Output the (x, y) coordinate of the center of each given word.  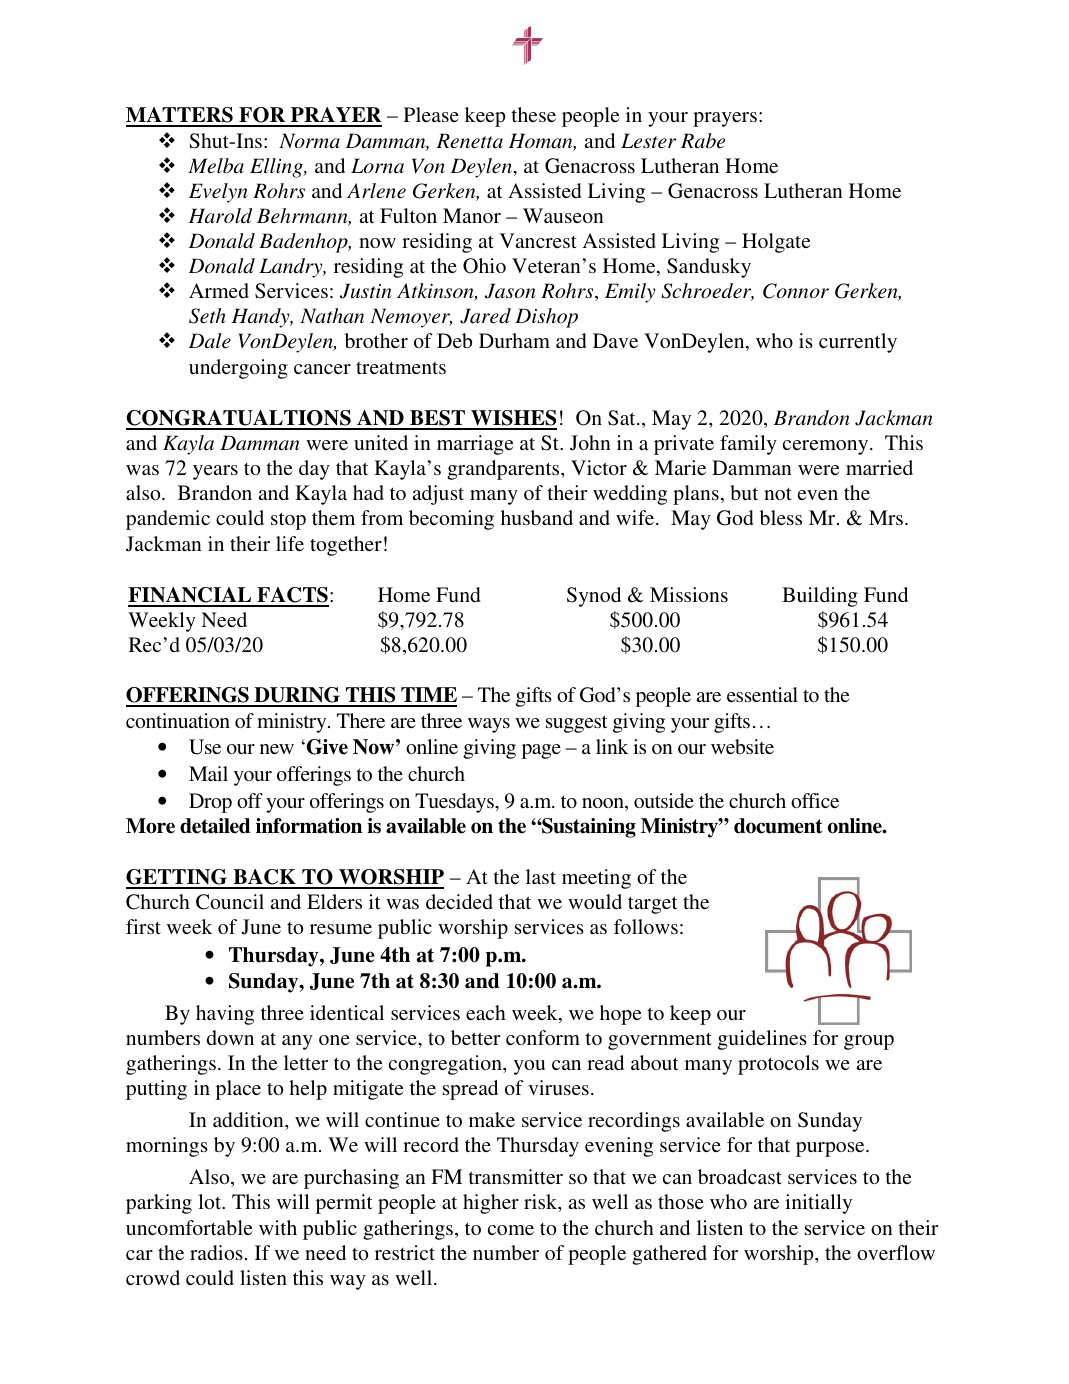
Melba (216, 166)
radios (216, 1252)
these (534, 114)
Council (230, 902)
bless (781, 517)
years (215, 472)
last (541, 876)
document (778, 826)
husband (537, 517)
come (511, 1230)
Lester (648, 141)
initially (818, 1204)
